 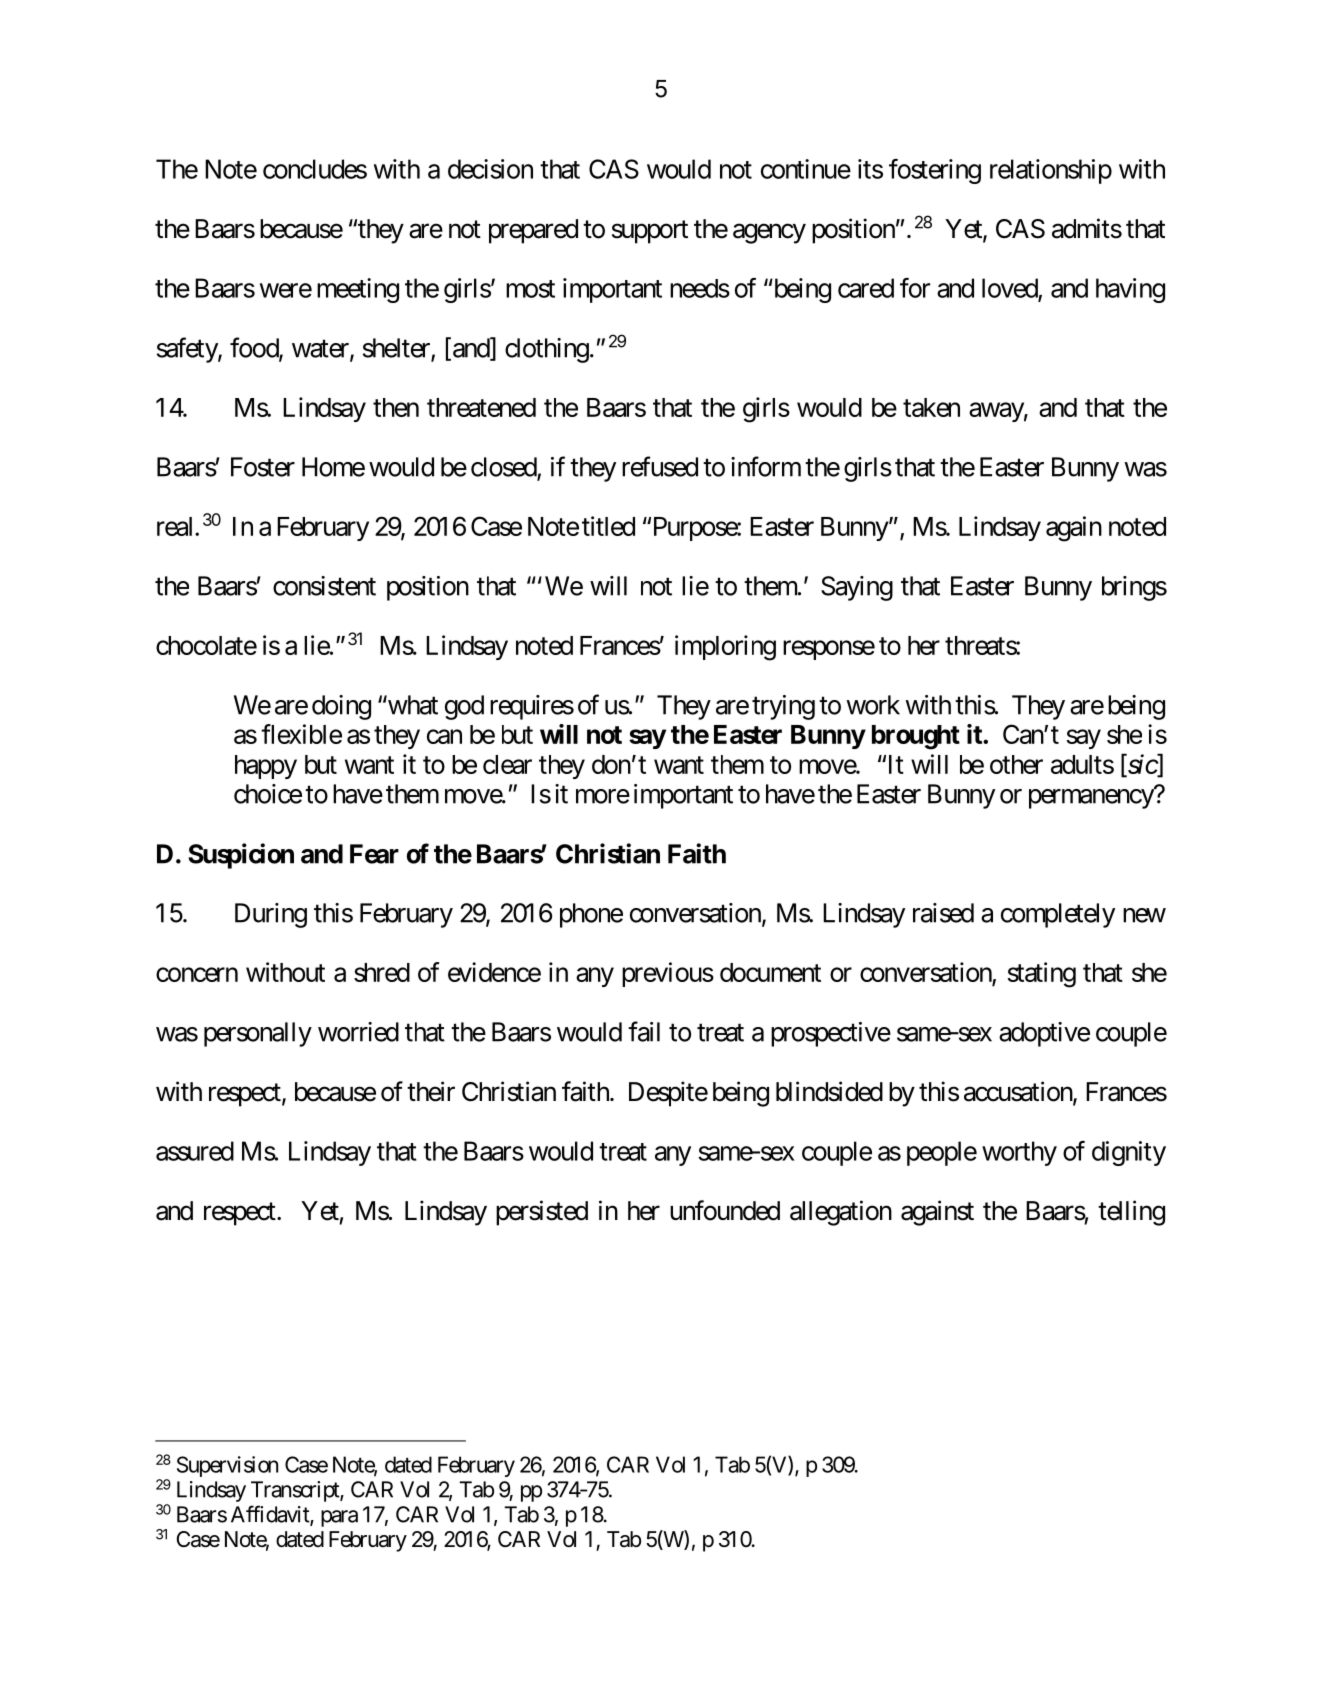 What do you see at coordinates (339, 1518) in the page?
I see `para` at bounding box center [339, 1518].
